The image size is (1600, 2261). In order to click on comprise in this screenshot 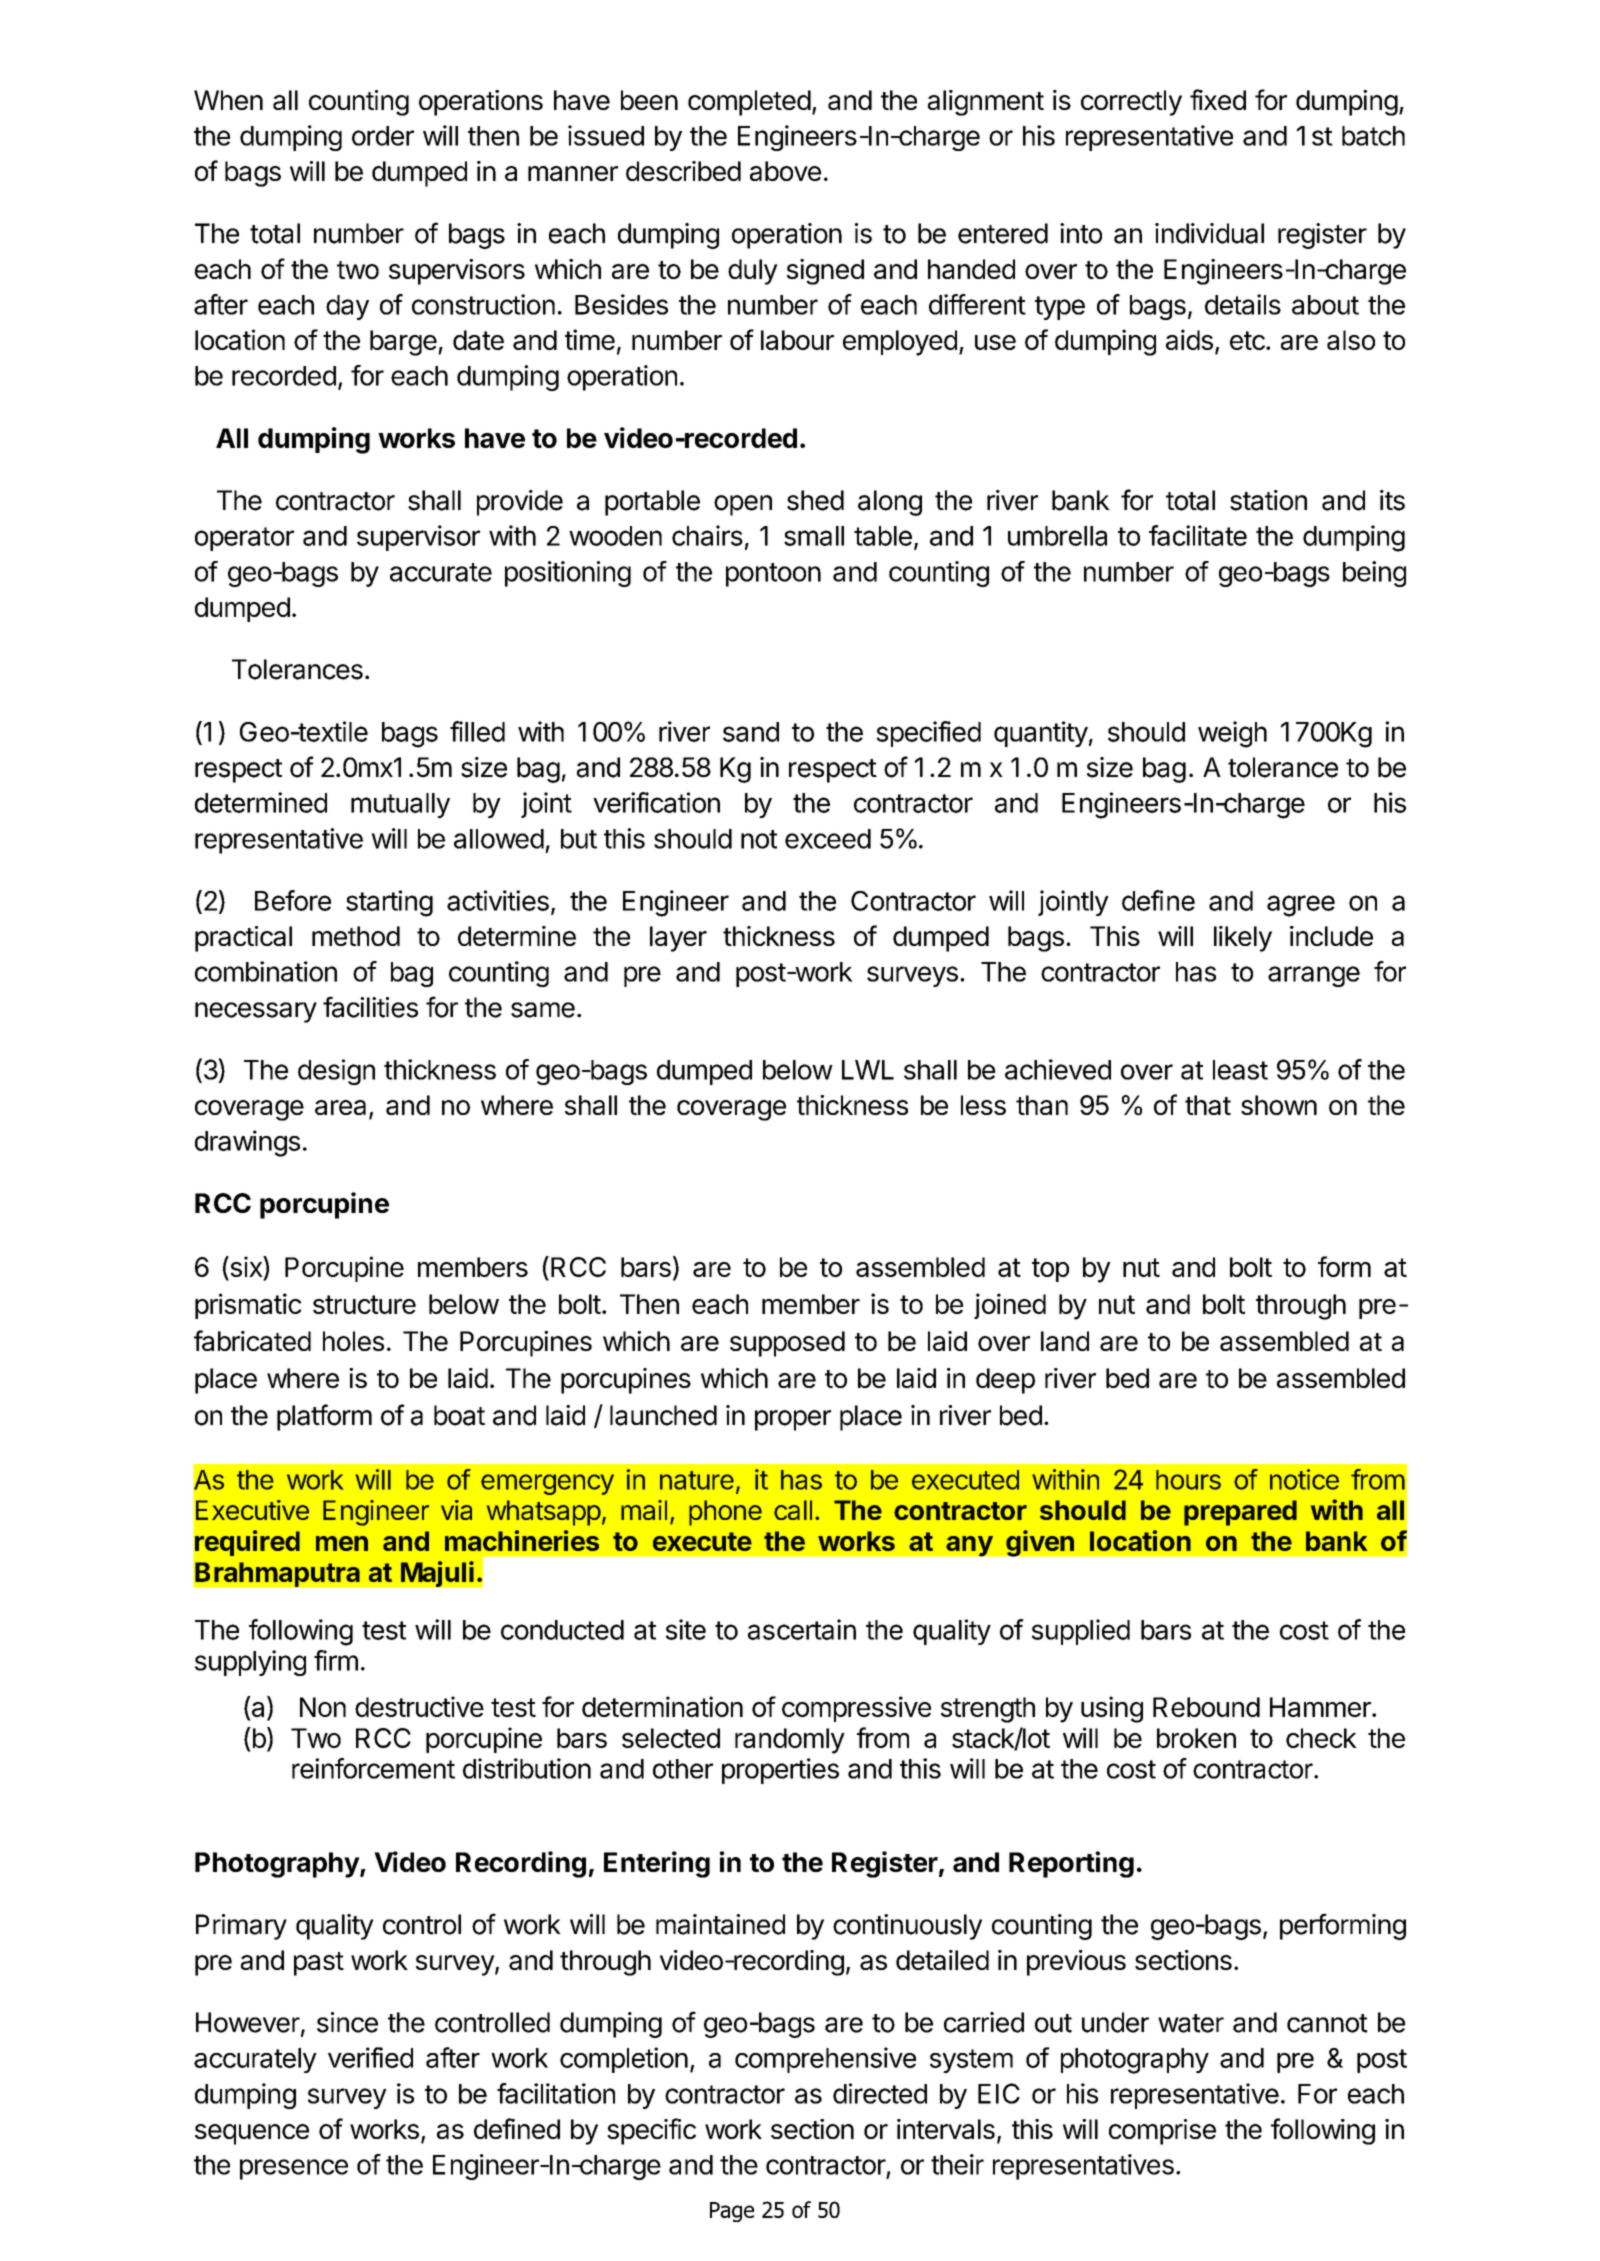, I will do `click(1162, 2132)`.
